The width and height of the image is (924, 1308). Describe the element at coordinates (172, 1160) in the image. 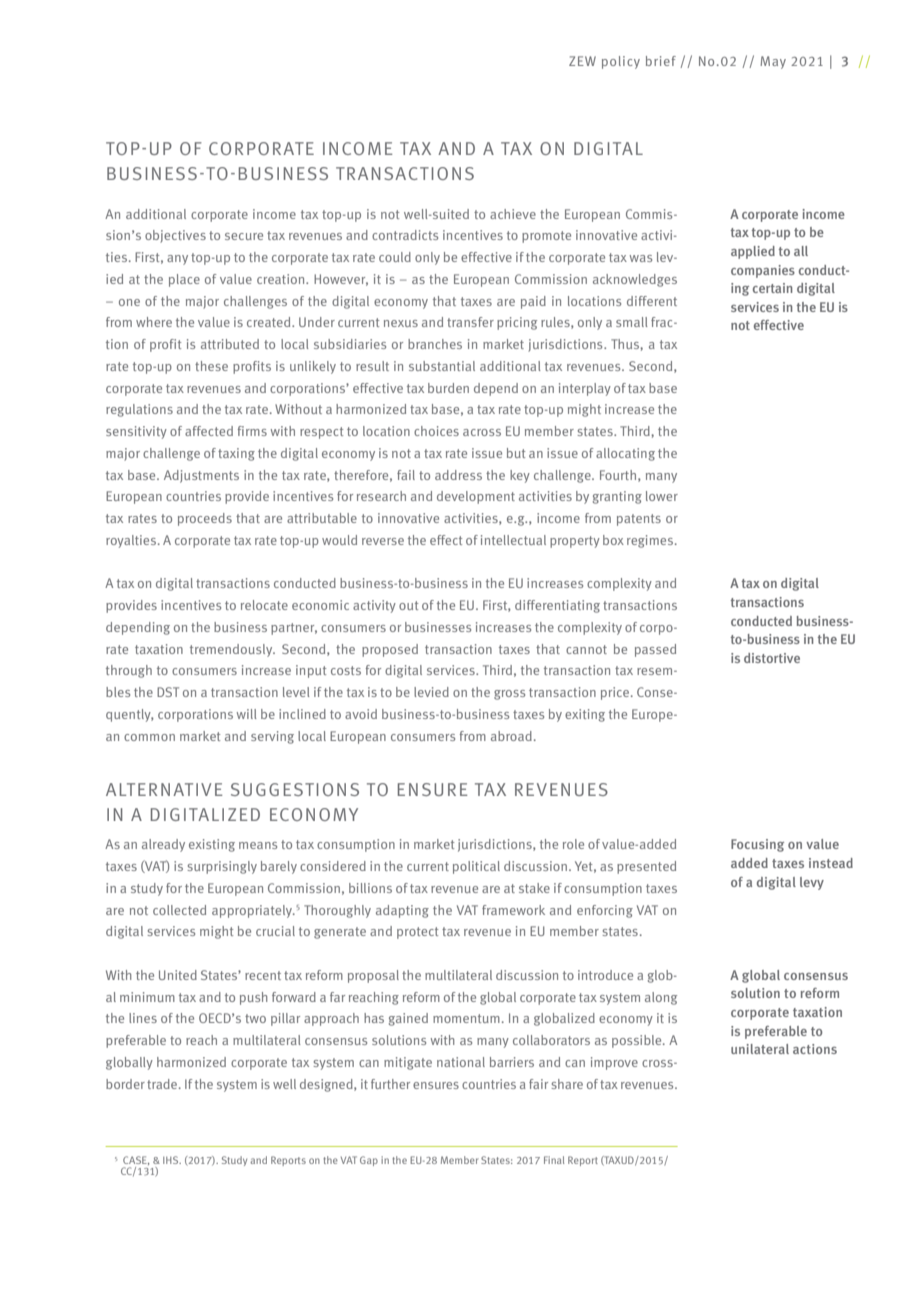

I see `IHS` at that location.
